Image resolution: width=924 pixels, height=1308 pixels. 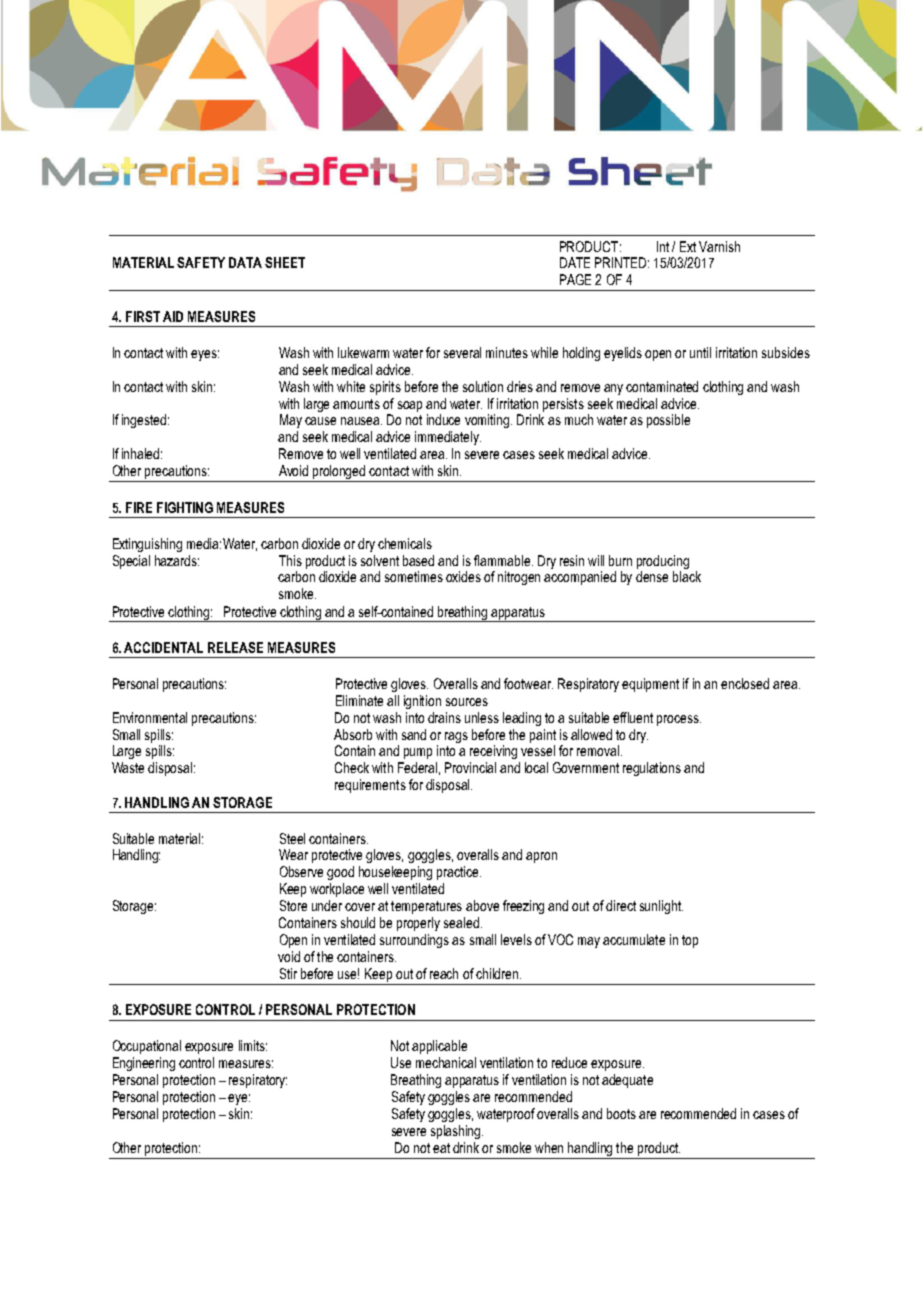 What do you see at coordinates (150, 717) in the document?
I see `Environmental` at bounding box center [150, 717].
